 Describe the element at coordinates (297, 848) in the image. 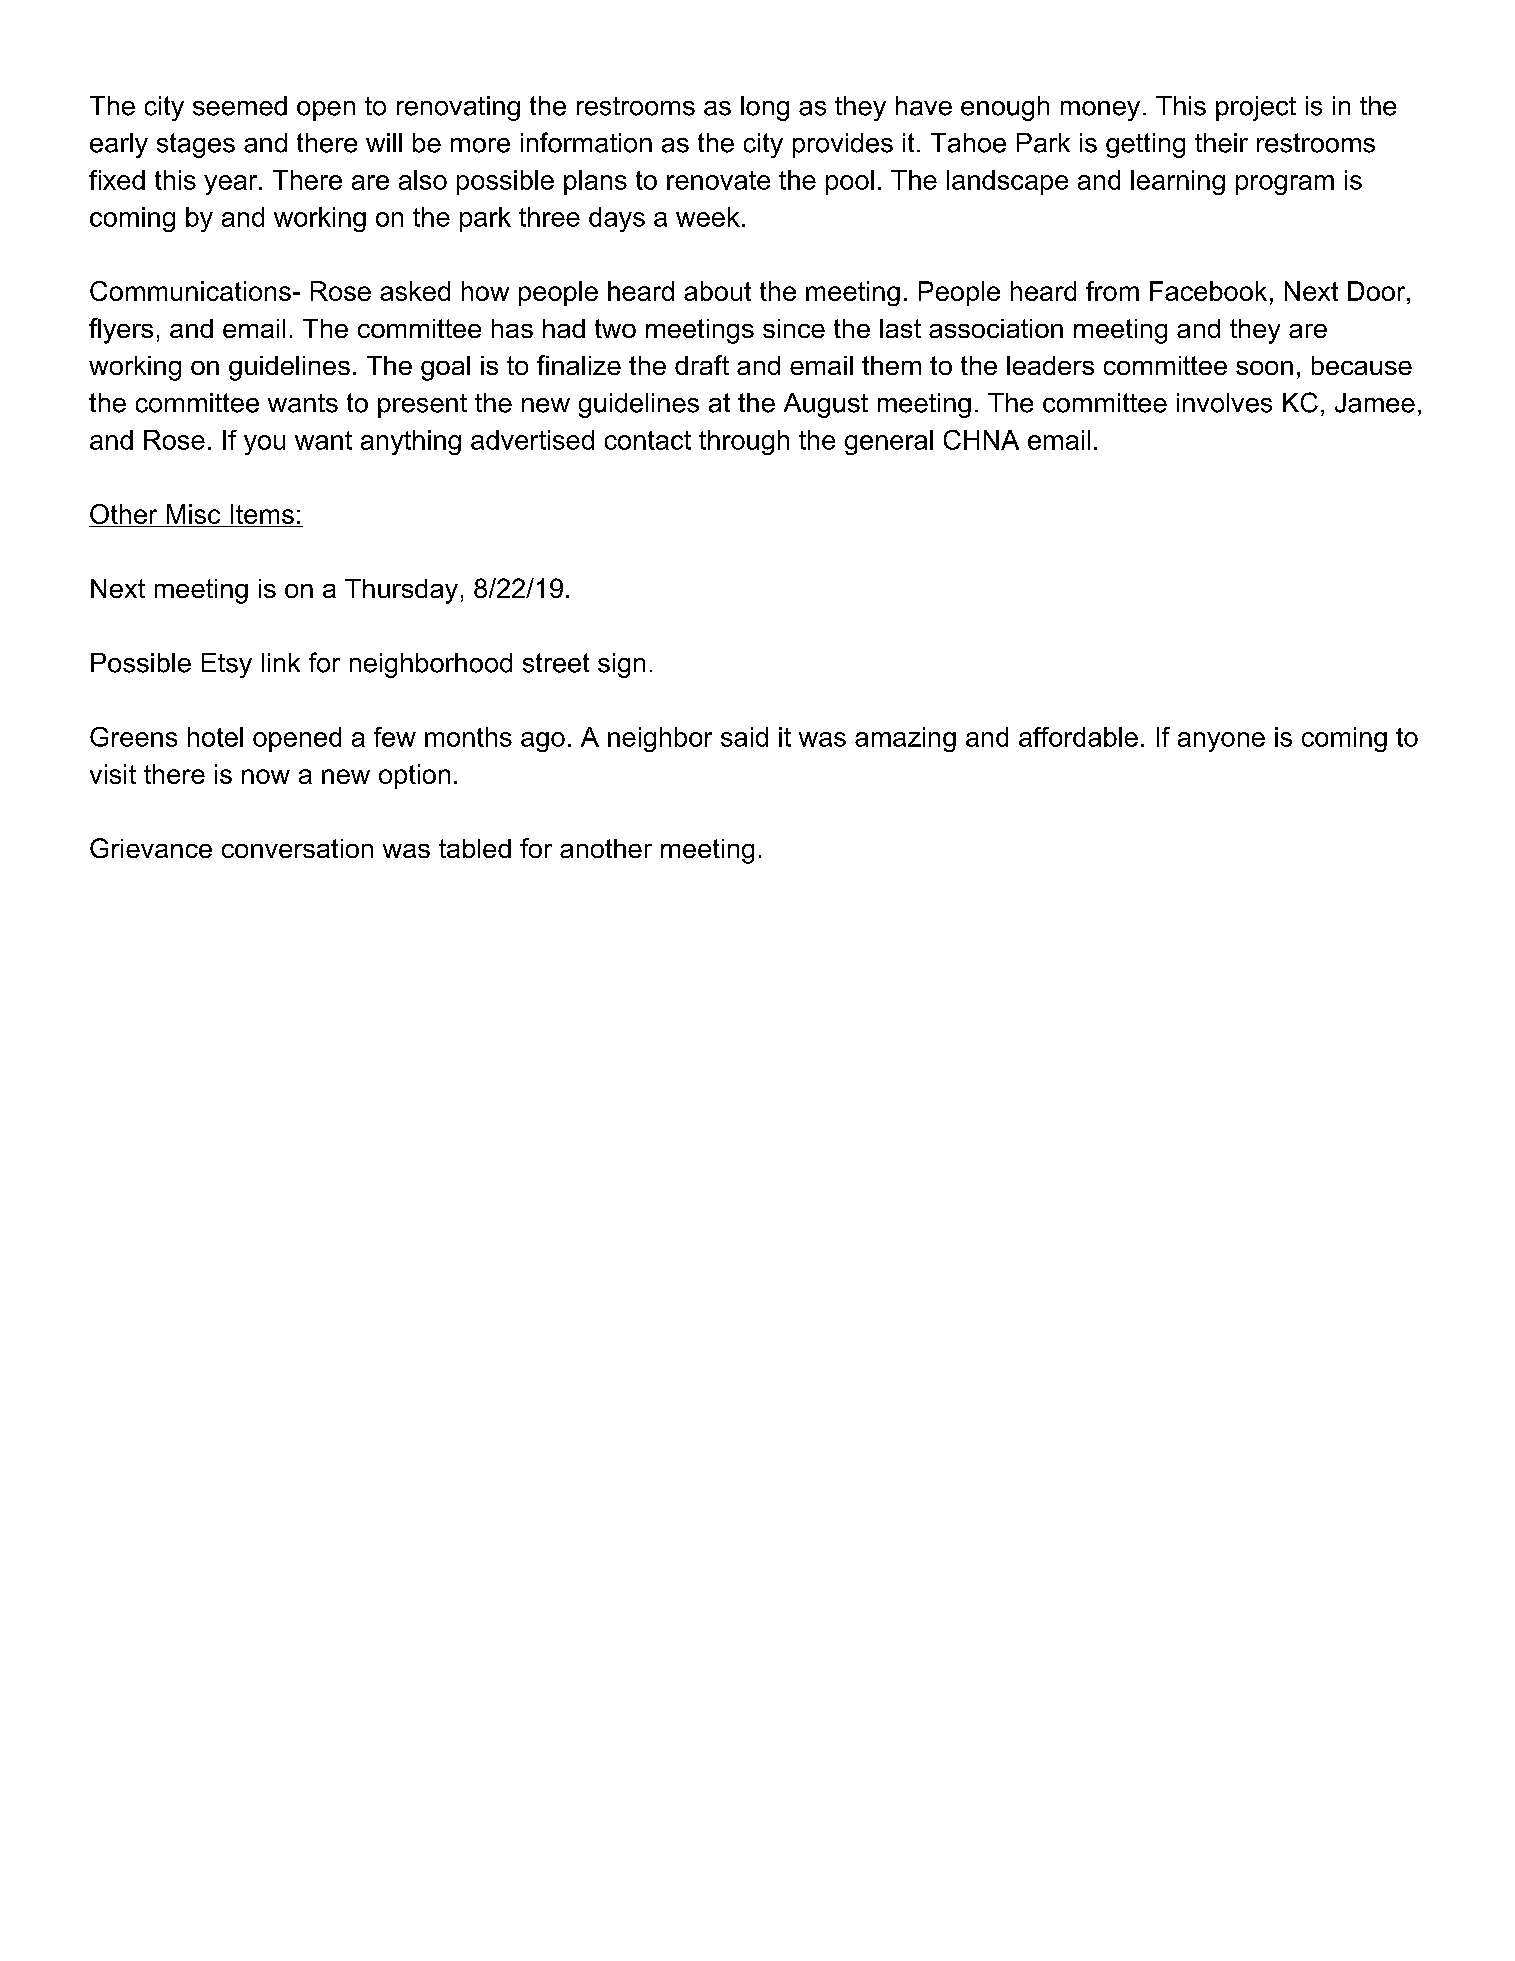

I see `conversation` at that location.
